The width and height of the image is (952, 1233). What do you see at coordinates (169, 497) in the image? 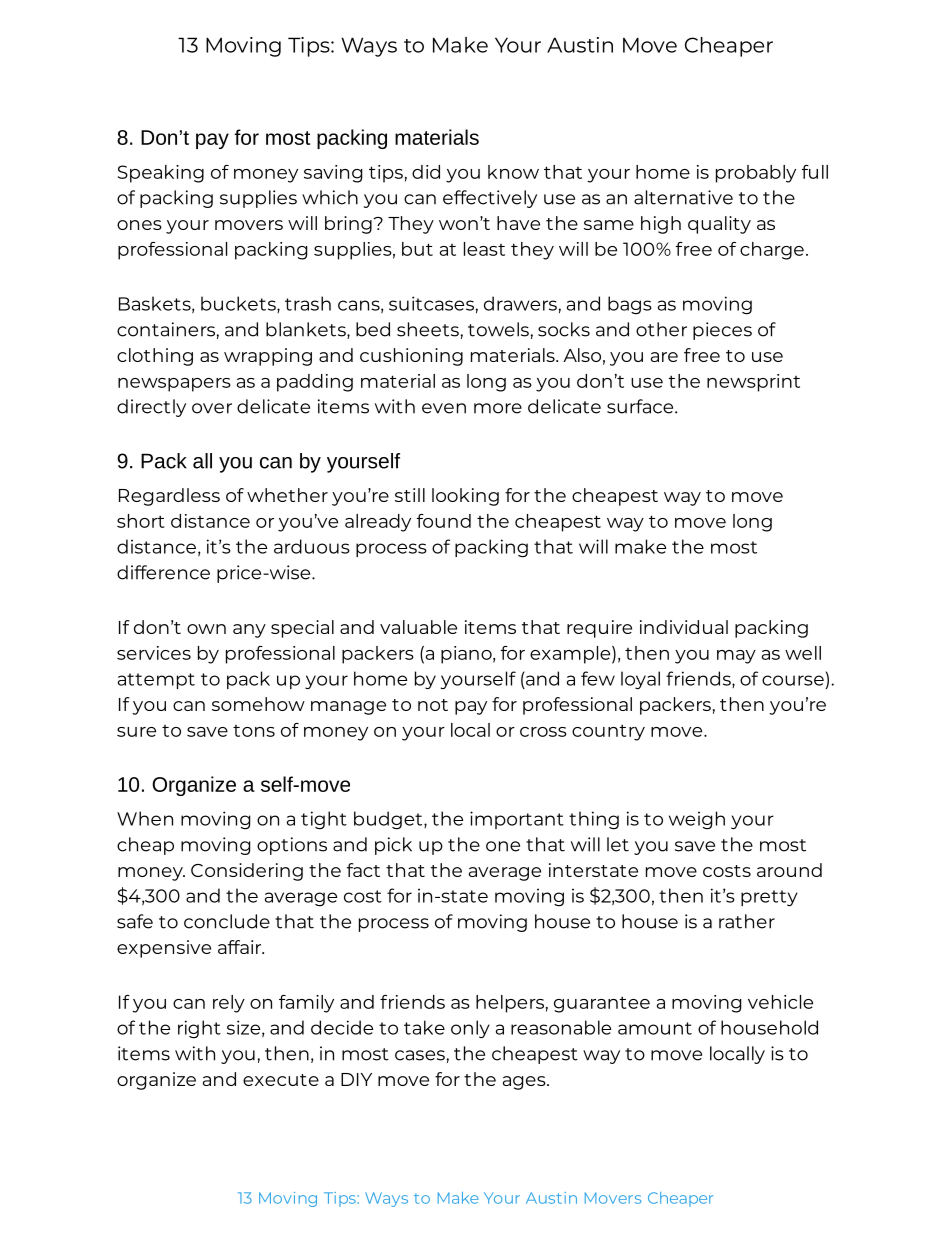
I see `Regardless` at bounding box center [169, 497].
